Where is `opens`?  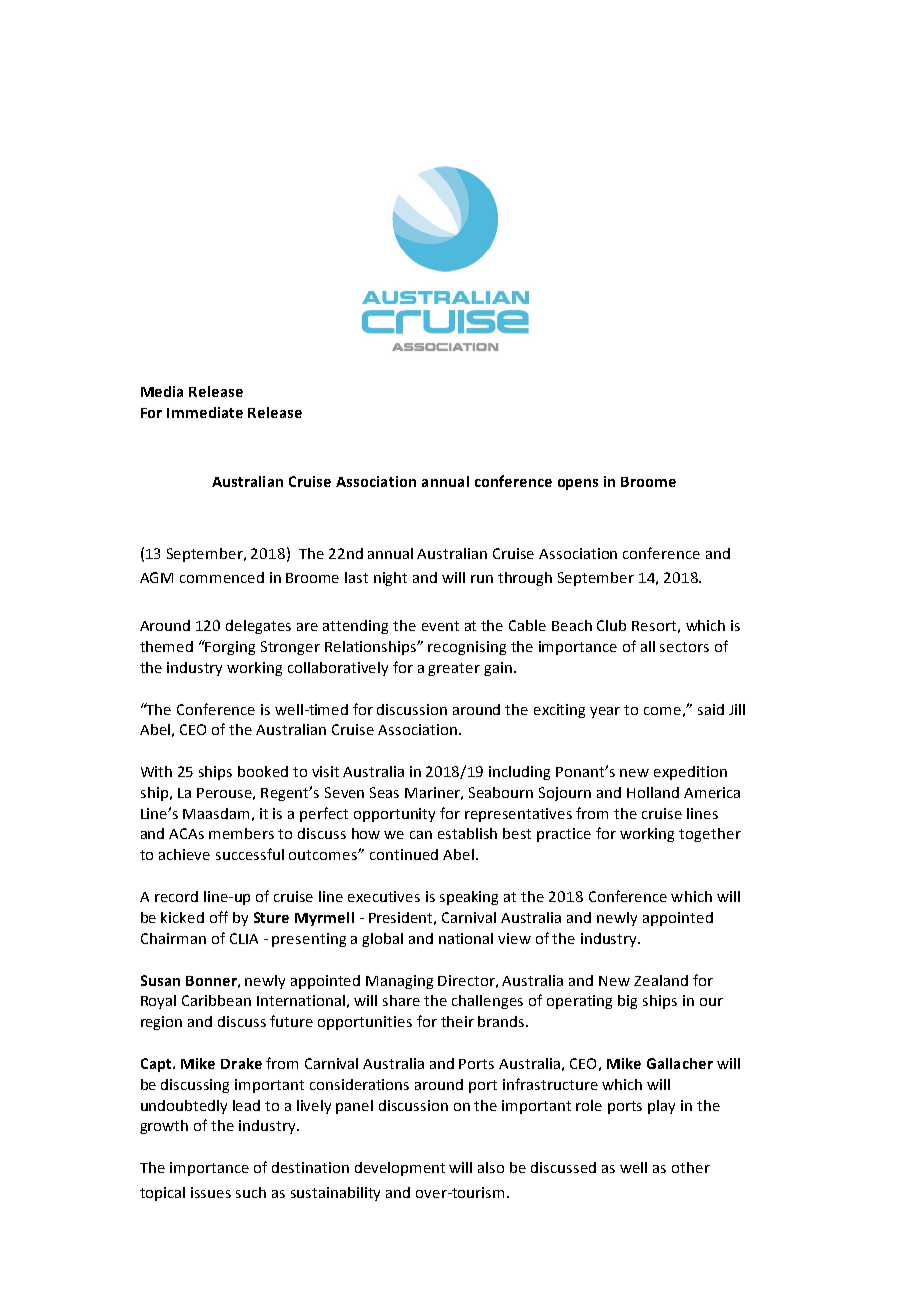 opens is located at coordinates (578, 484).
